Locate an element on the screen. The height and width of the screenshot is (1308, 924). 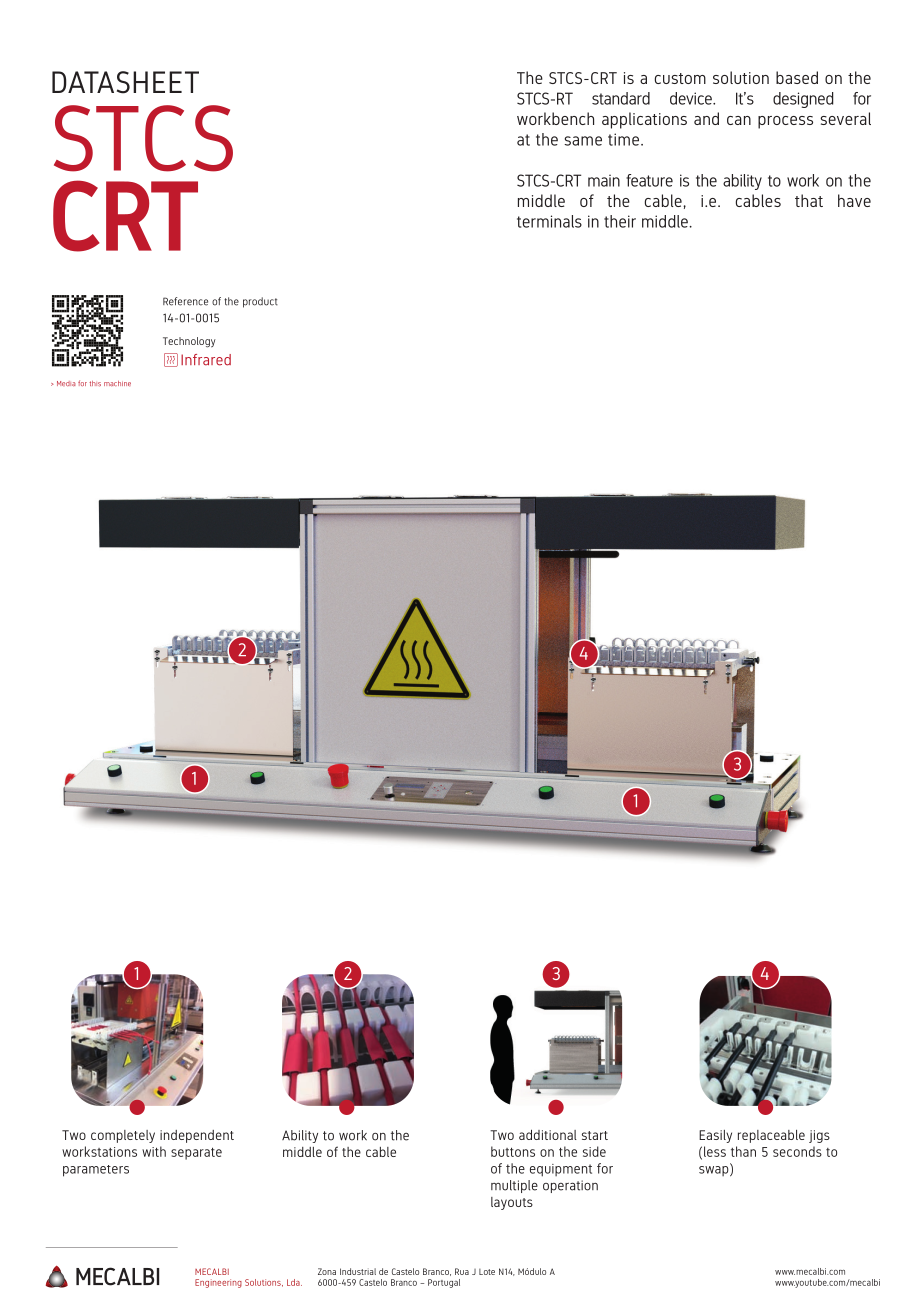
Engineering is located at coordinates (218, 1283).
